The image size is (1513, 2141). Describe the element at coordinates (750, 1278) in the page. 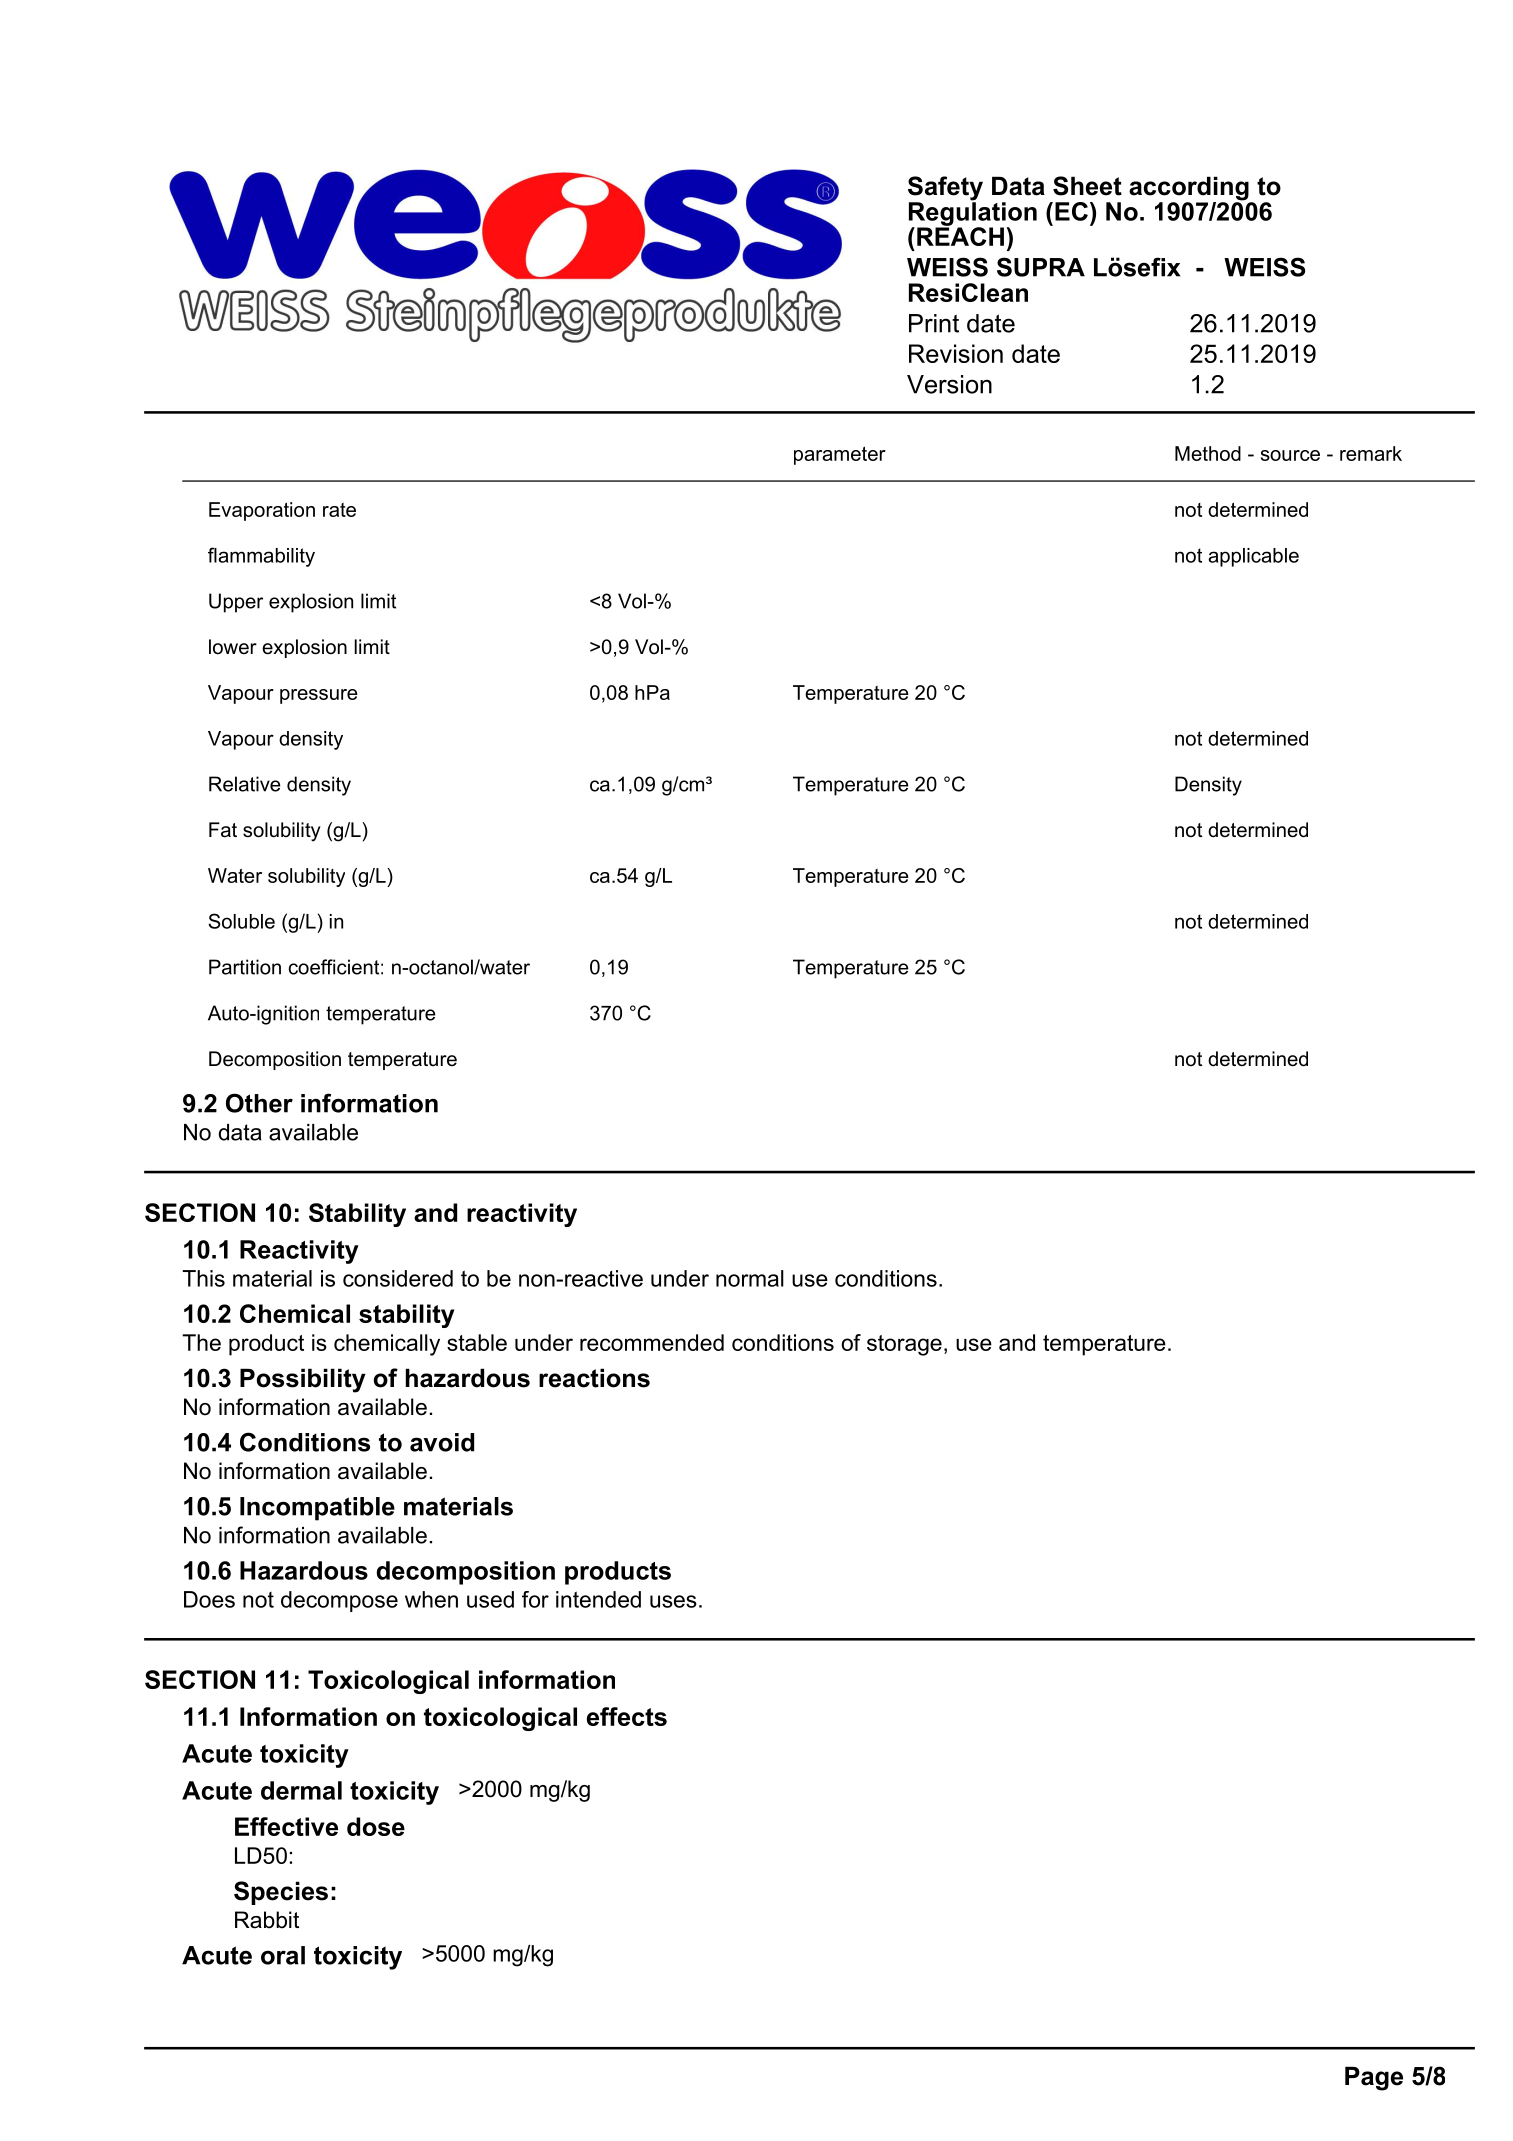

I see `normal` at that location.
